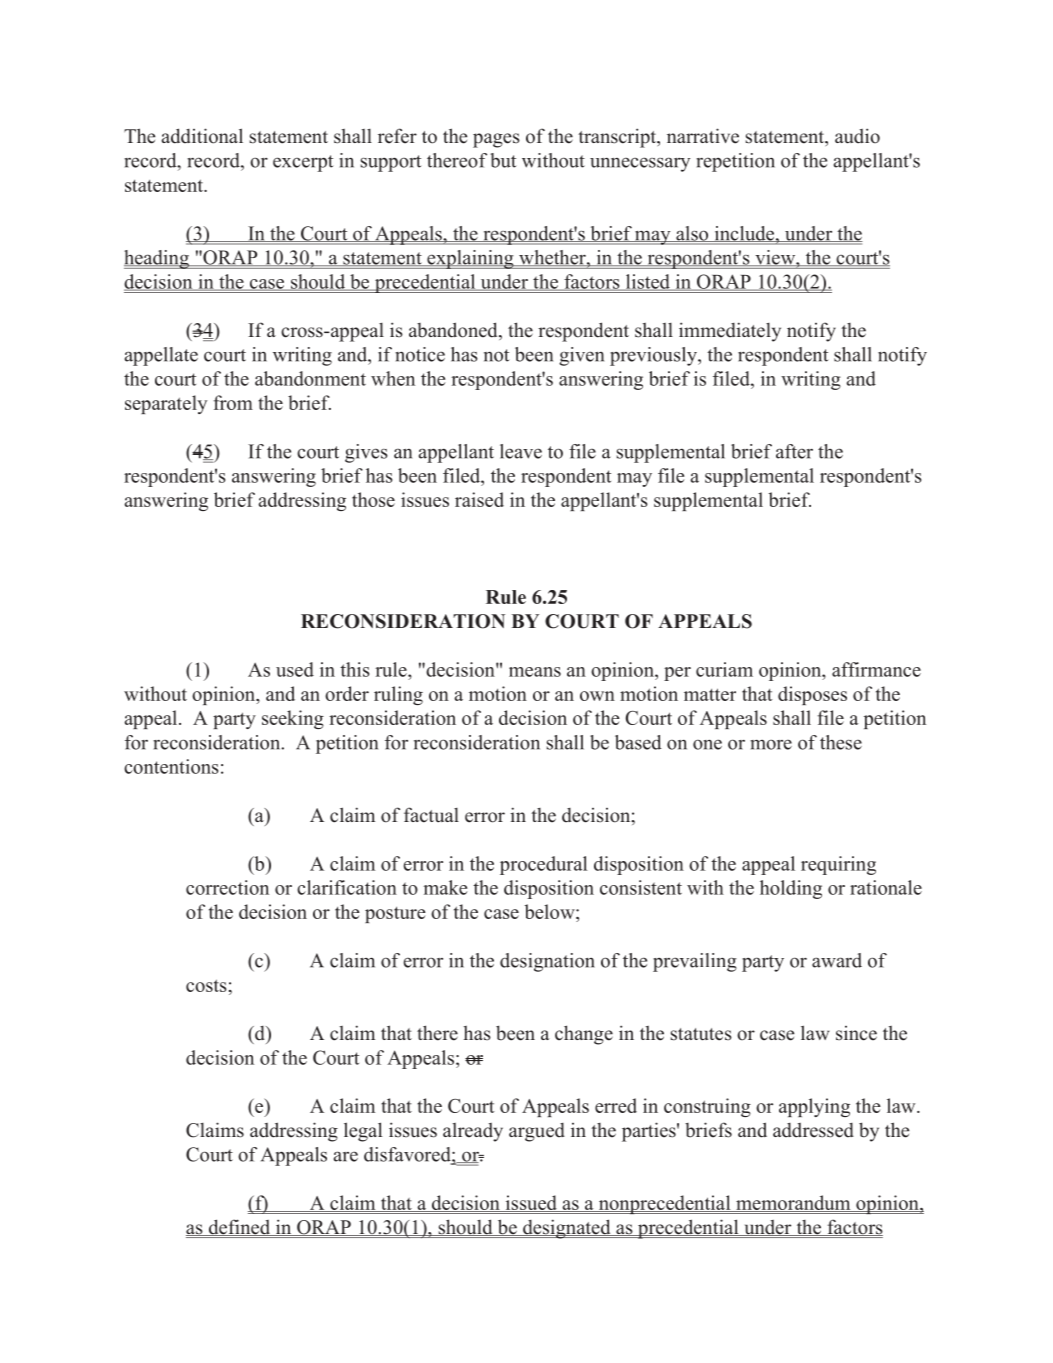  Describe the element at coordinates (303, 163) in the screenshot. I see `excerpt` at that location.
